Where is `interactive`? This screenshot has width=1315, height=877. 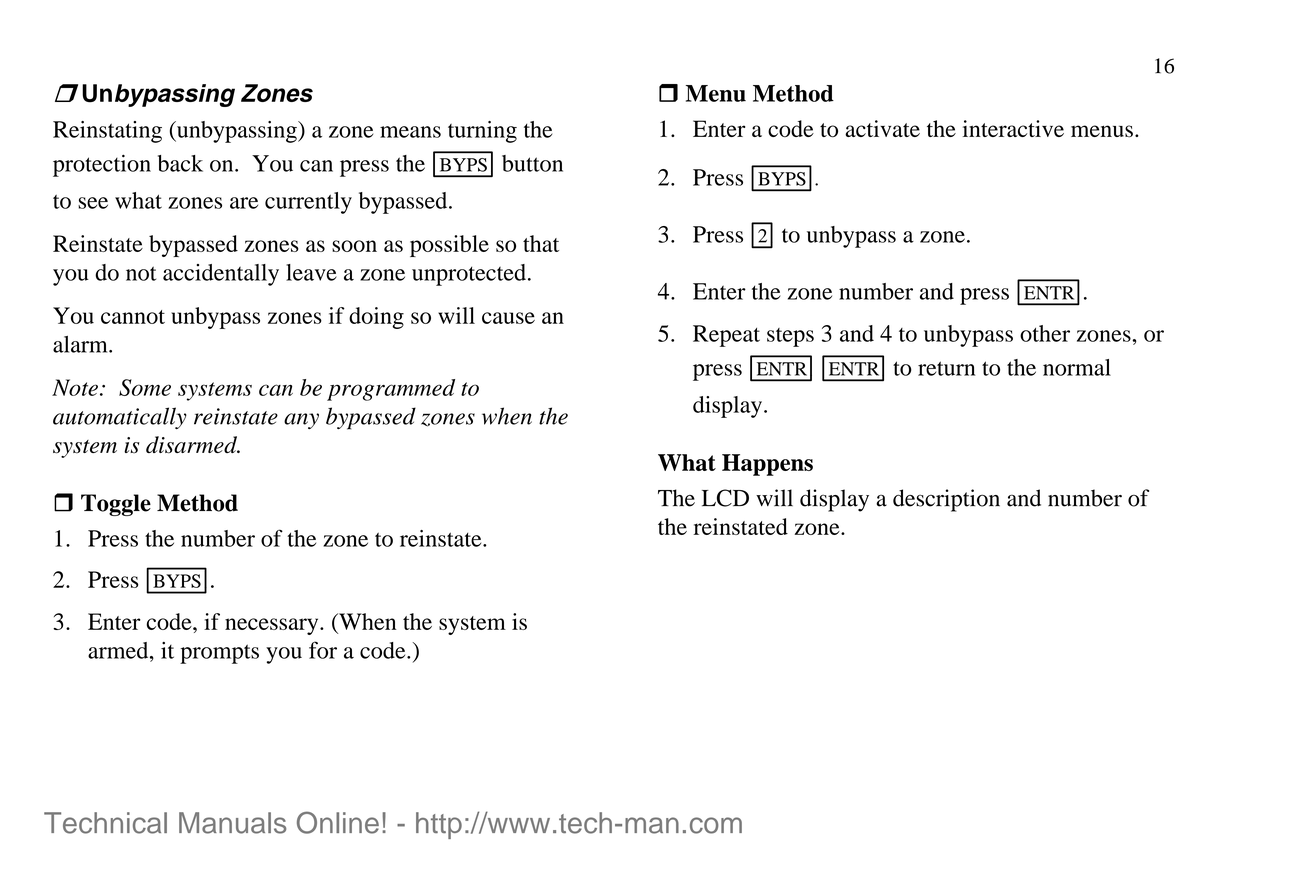
interactive is located at coordinates (1013, 128).
